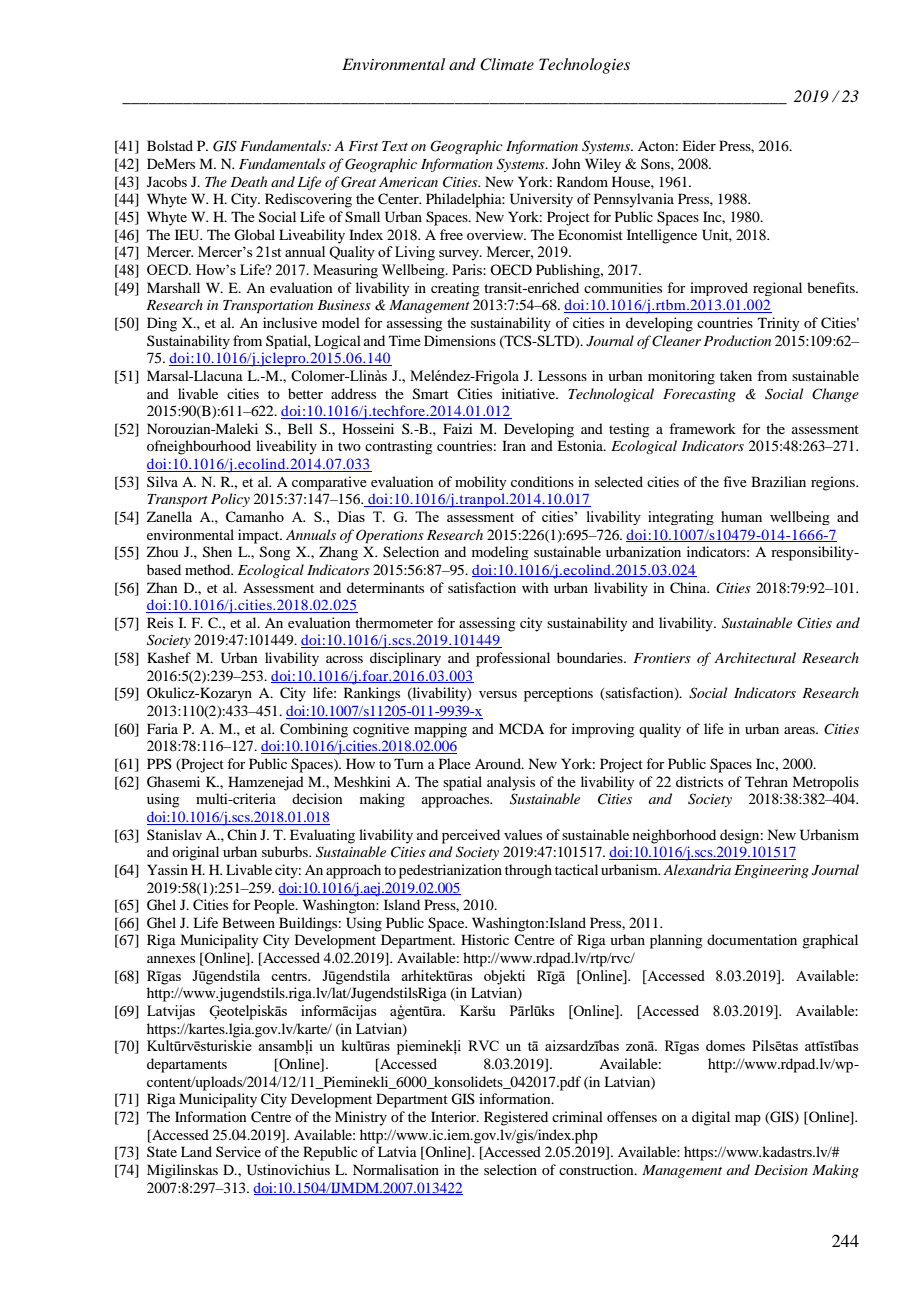 The width and height of the screenshot is (924, 1305). Describe the element at coordinates (699, 145) in the screenshot. I see `Eider` at that location.
